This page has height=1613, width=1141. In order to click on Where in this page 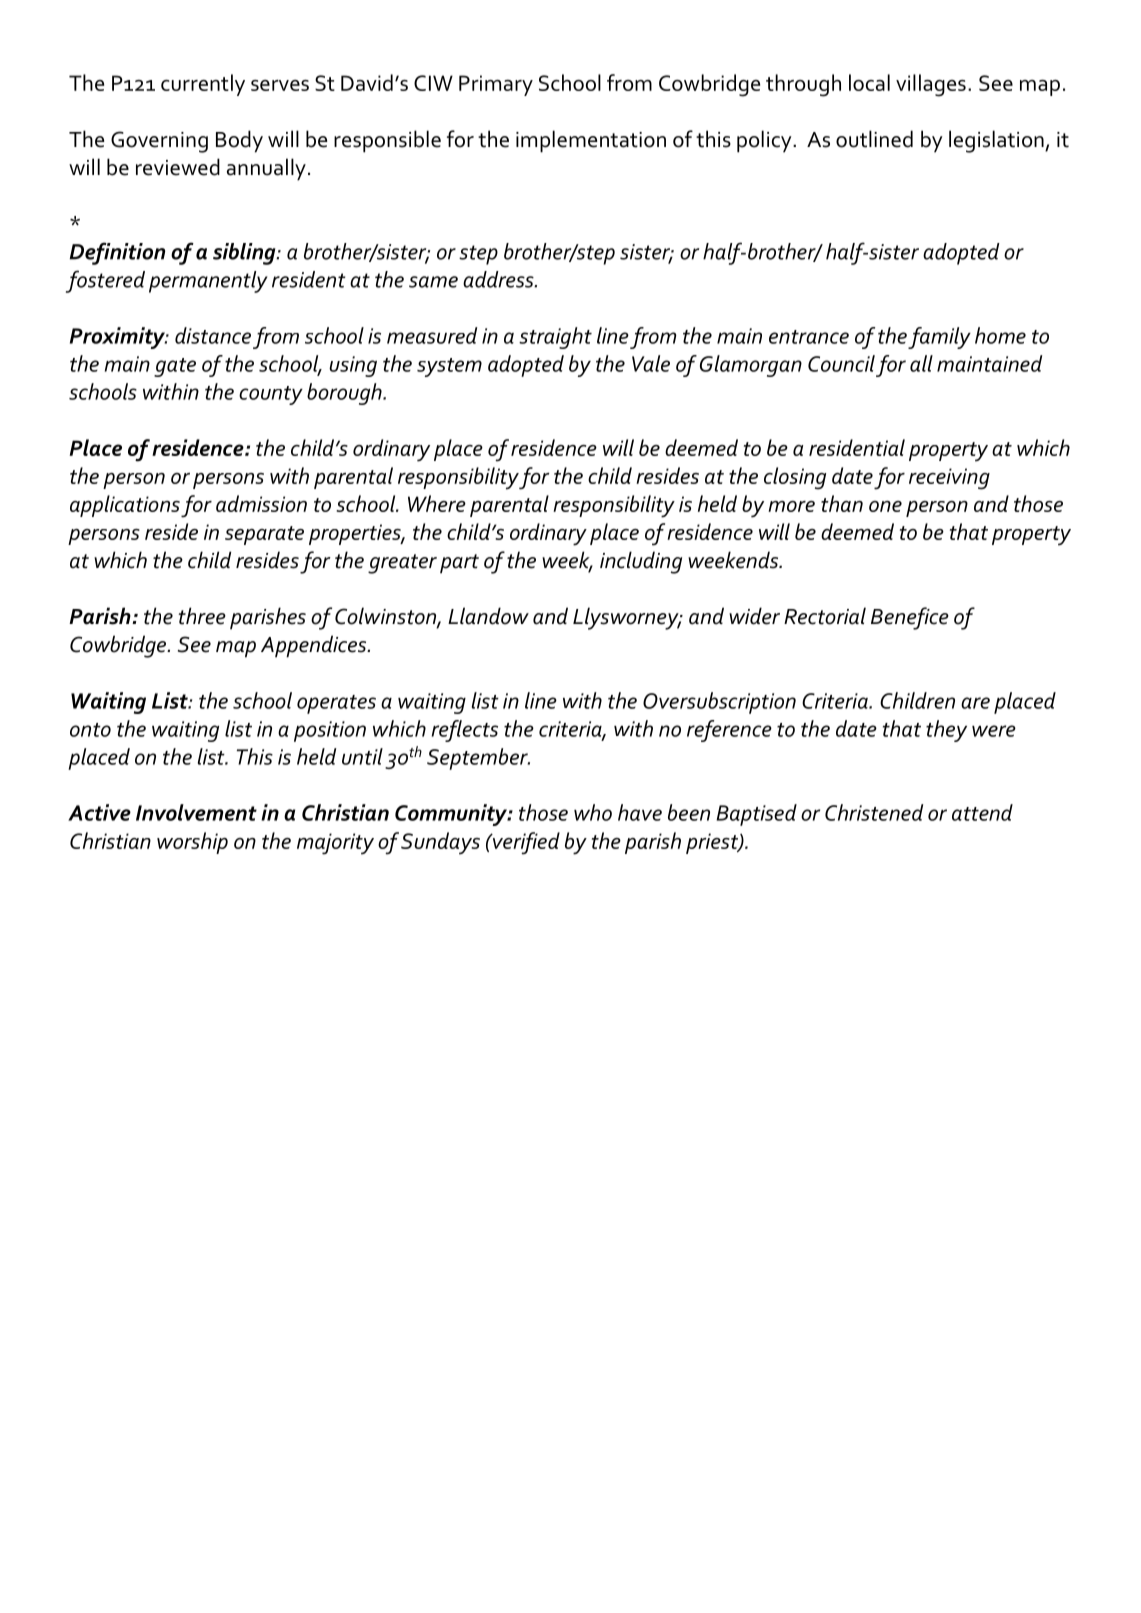, I will do `click(437, 503)`.
